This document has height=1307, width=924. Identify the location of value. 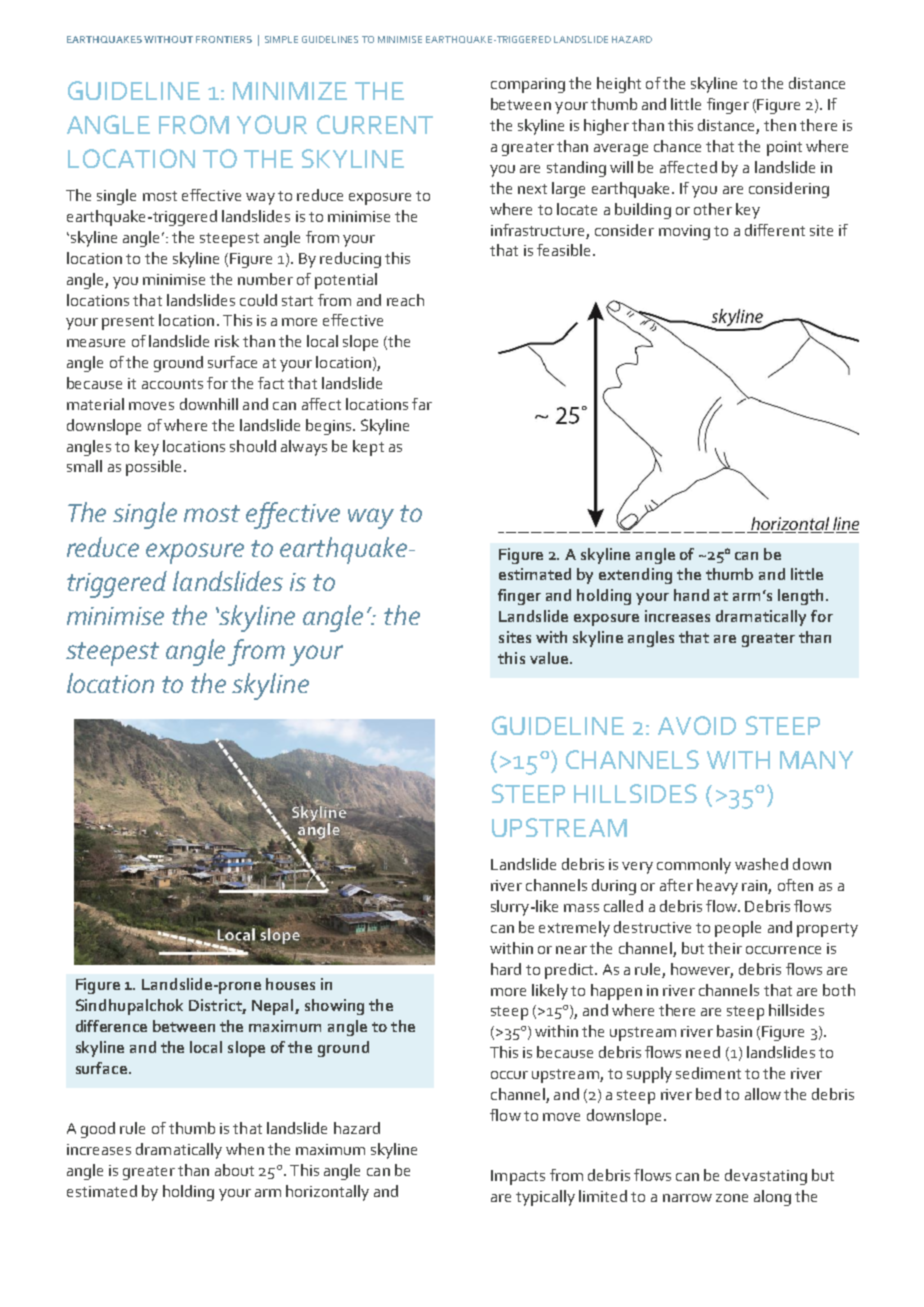
(550, 658).
